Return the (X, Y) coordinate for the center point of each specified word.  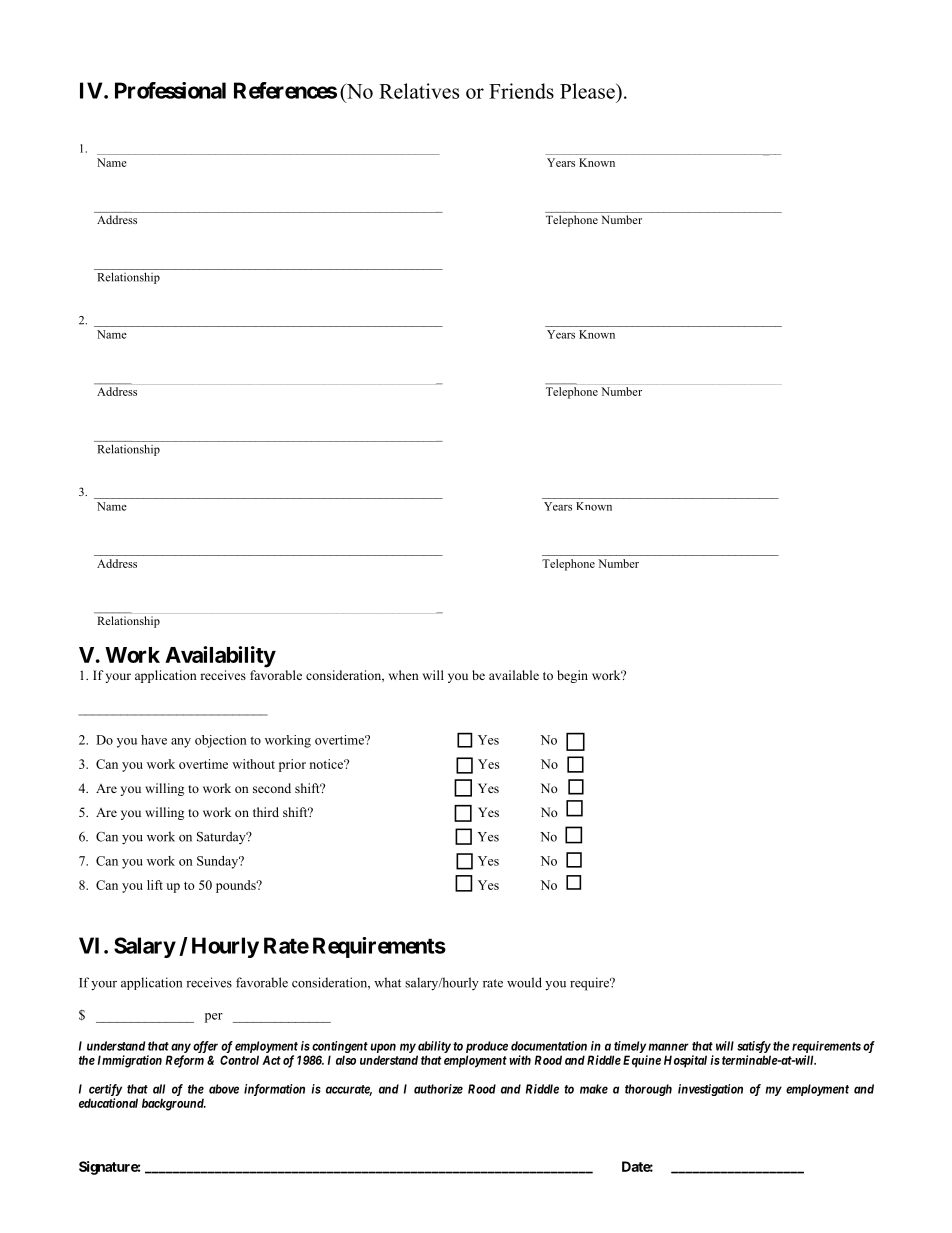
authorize (438, 1089)
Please (588, 91)
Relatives (419, 91)
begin (572, 676)
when (404, 675)
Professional (170, 90)
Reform (185, 1061)
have (154, 740)
